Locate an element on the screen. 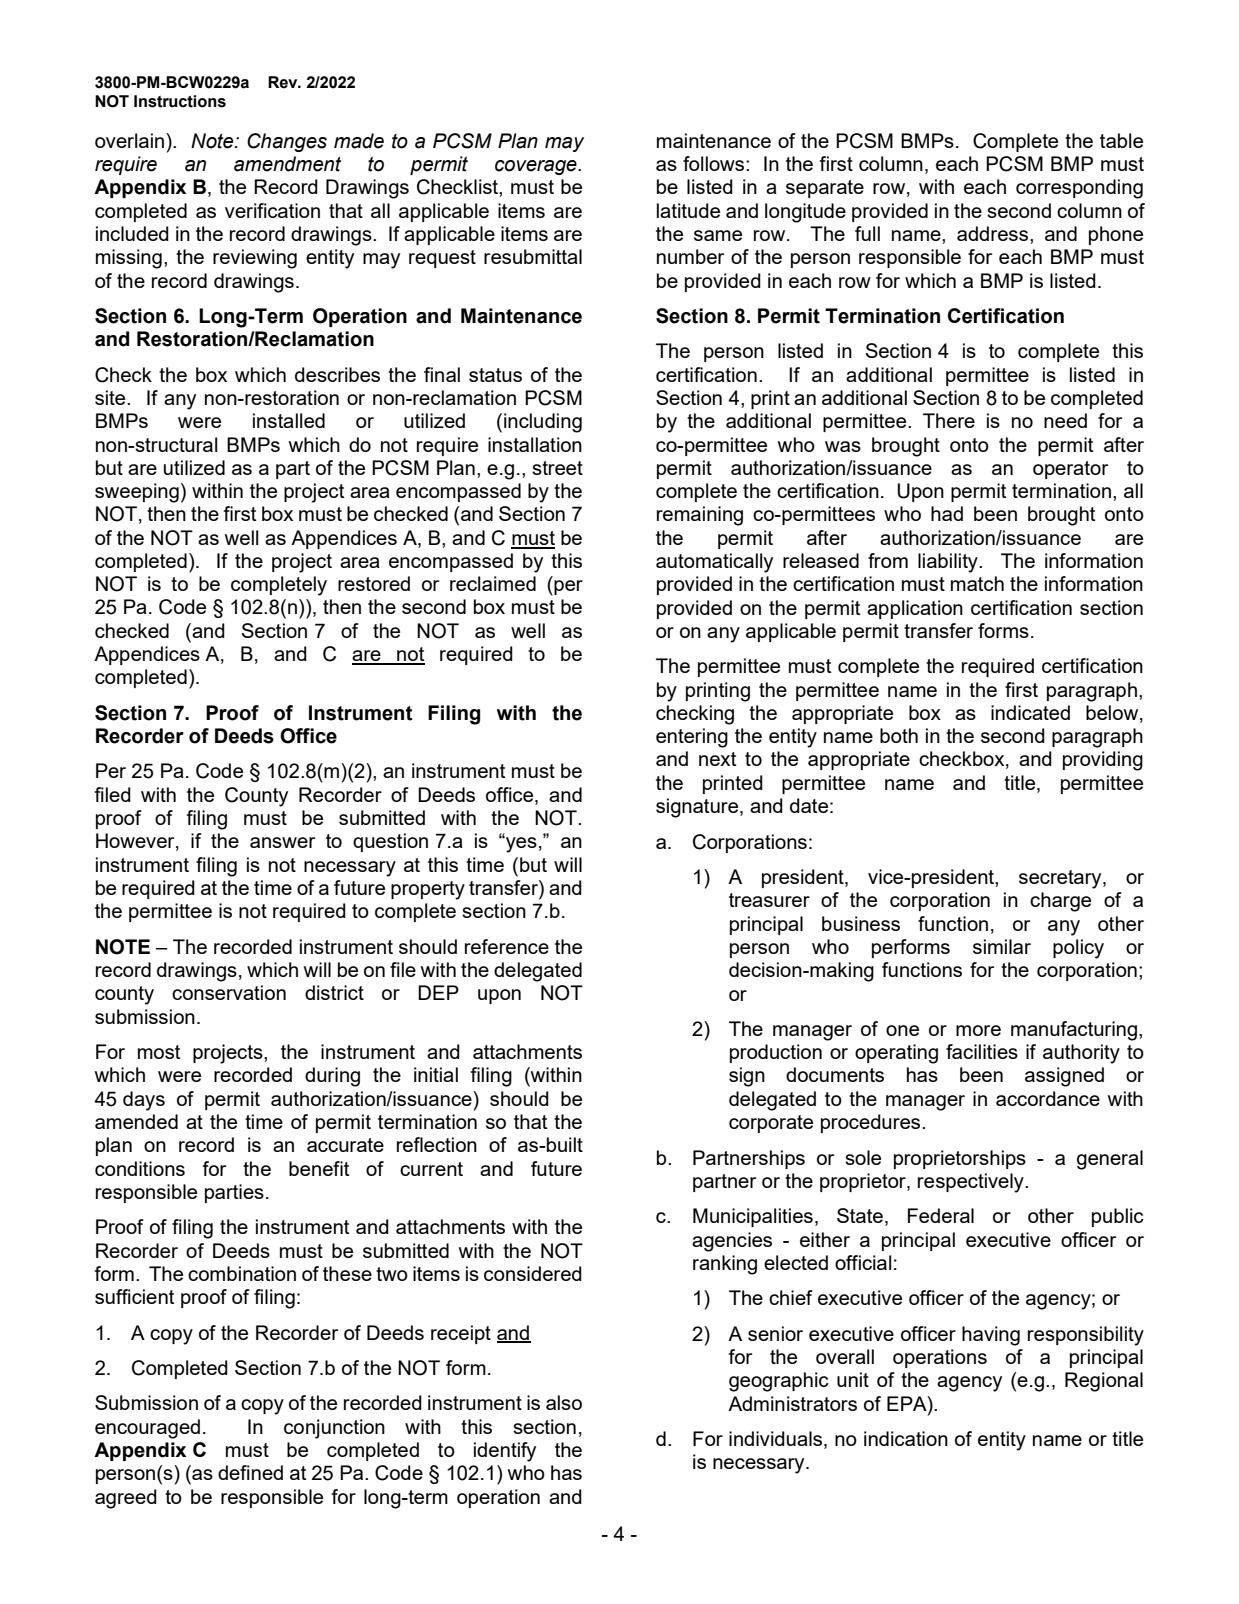  providing is located at coordinates (1103, 761).
